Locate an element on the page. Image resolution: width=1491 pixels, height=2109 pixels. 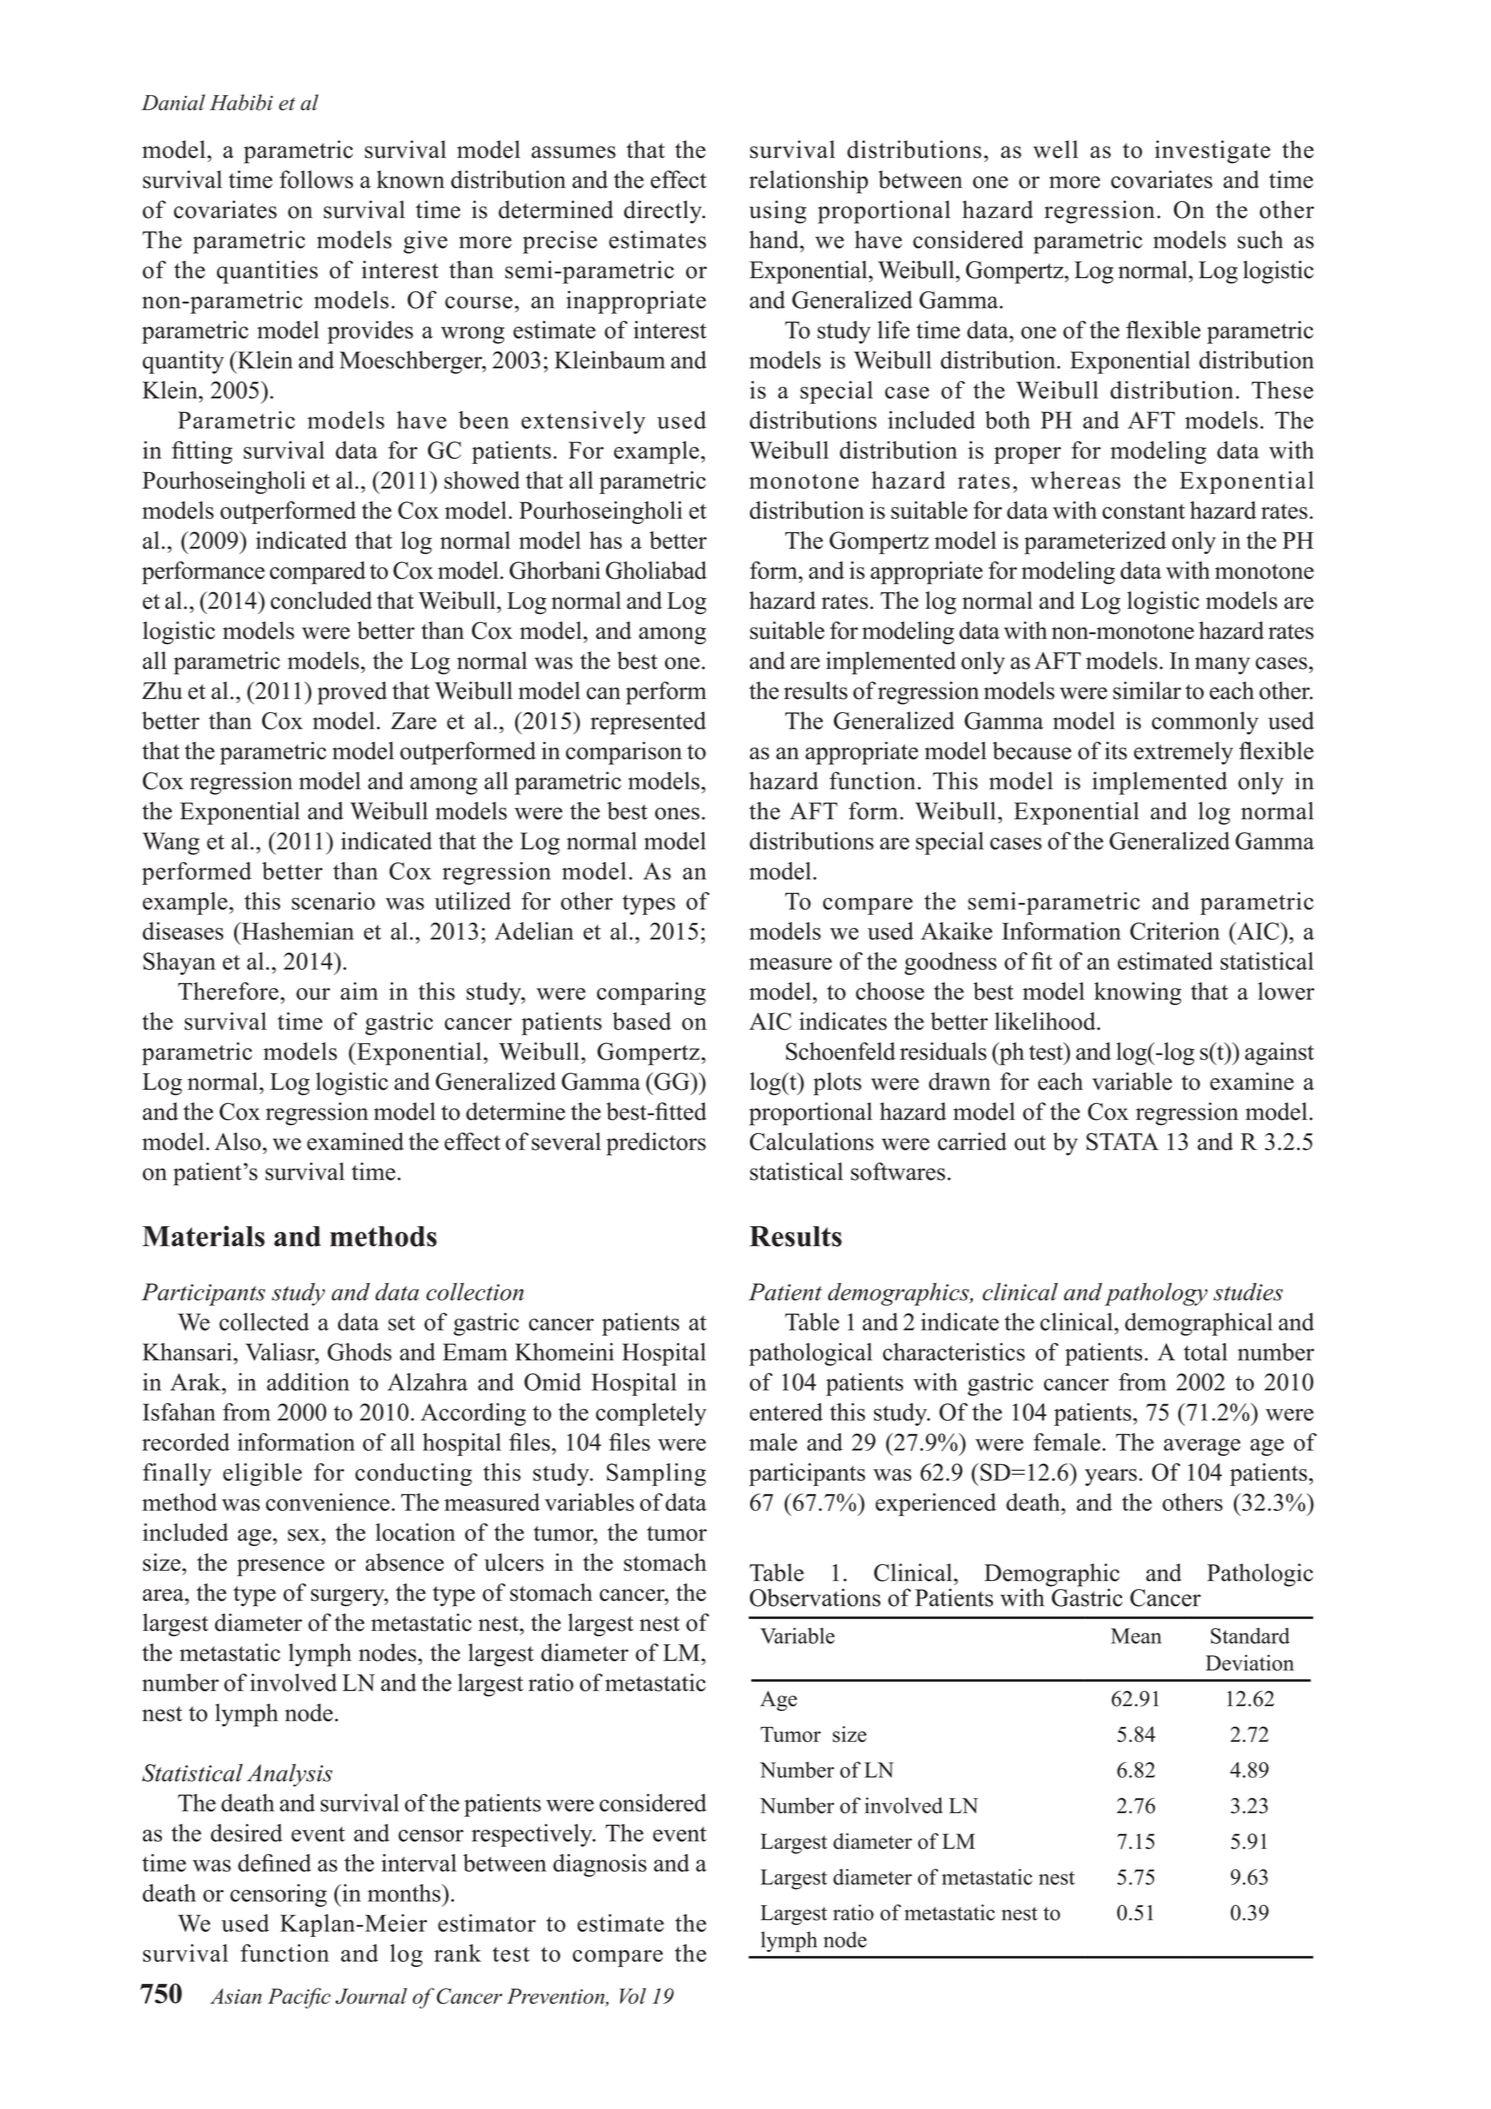
Pacific is located at coordinates (299, 1998).
